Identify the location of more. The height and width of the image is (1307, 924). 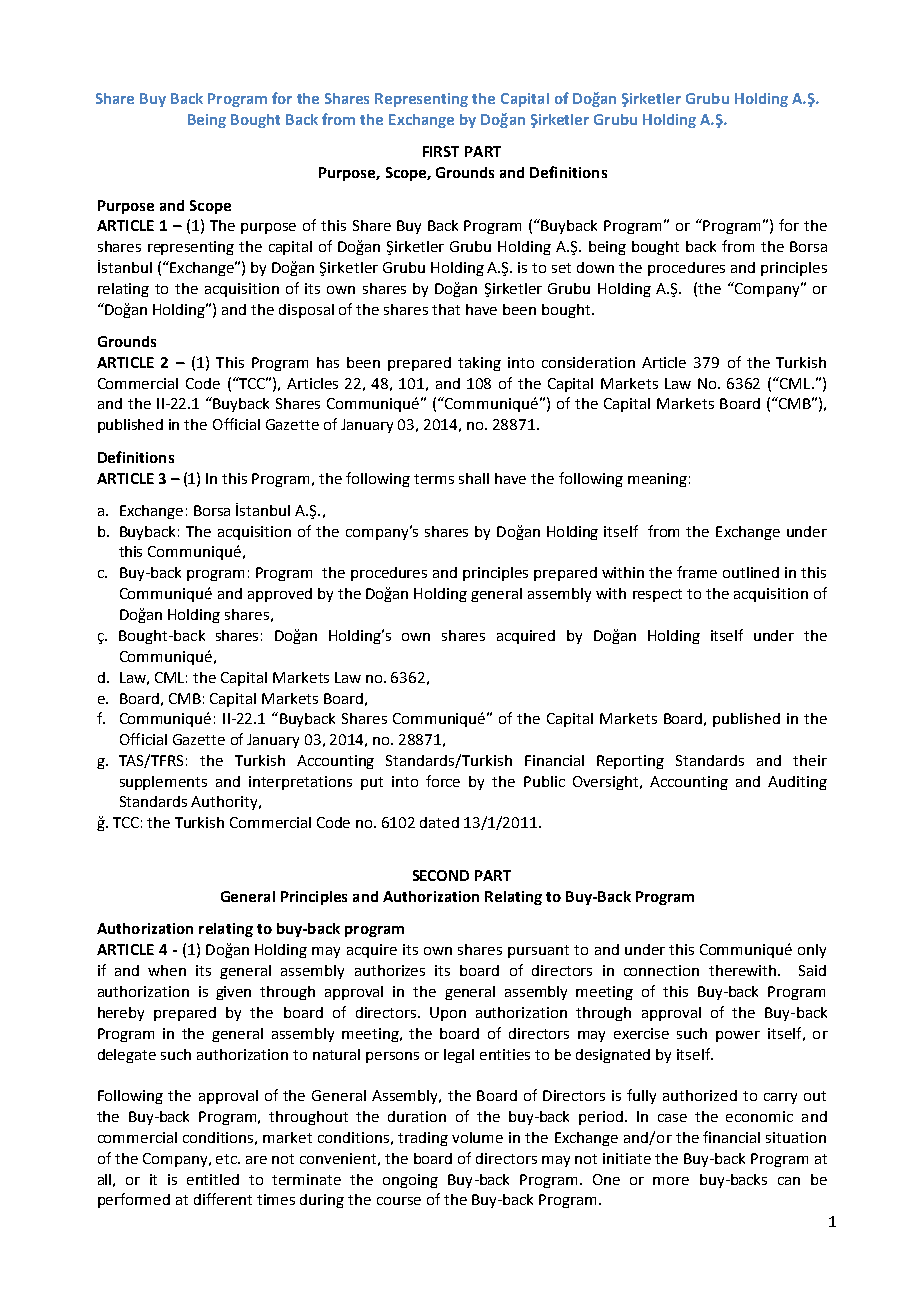
(671, 1181).
